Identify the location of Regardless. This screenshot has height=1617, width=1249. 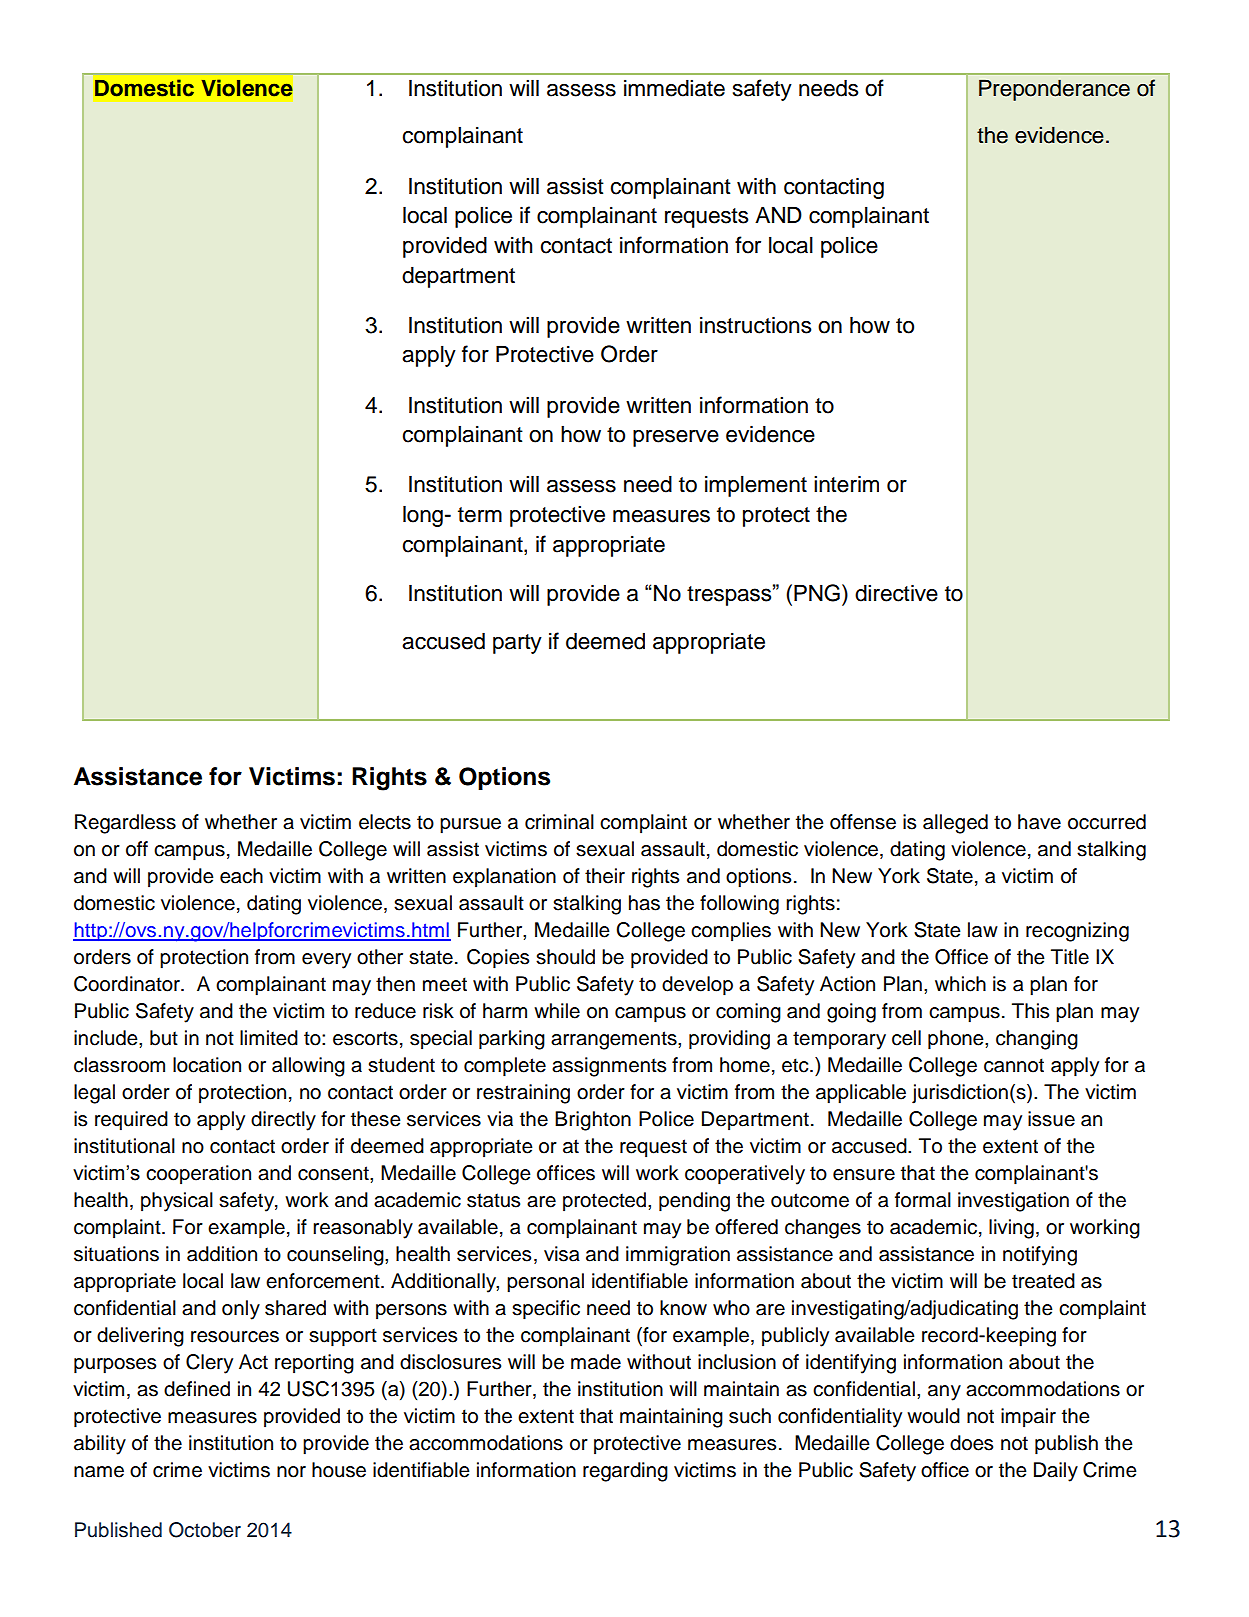
(125, 824).
